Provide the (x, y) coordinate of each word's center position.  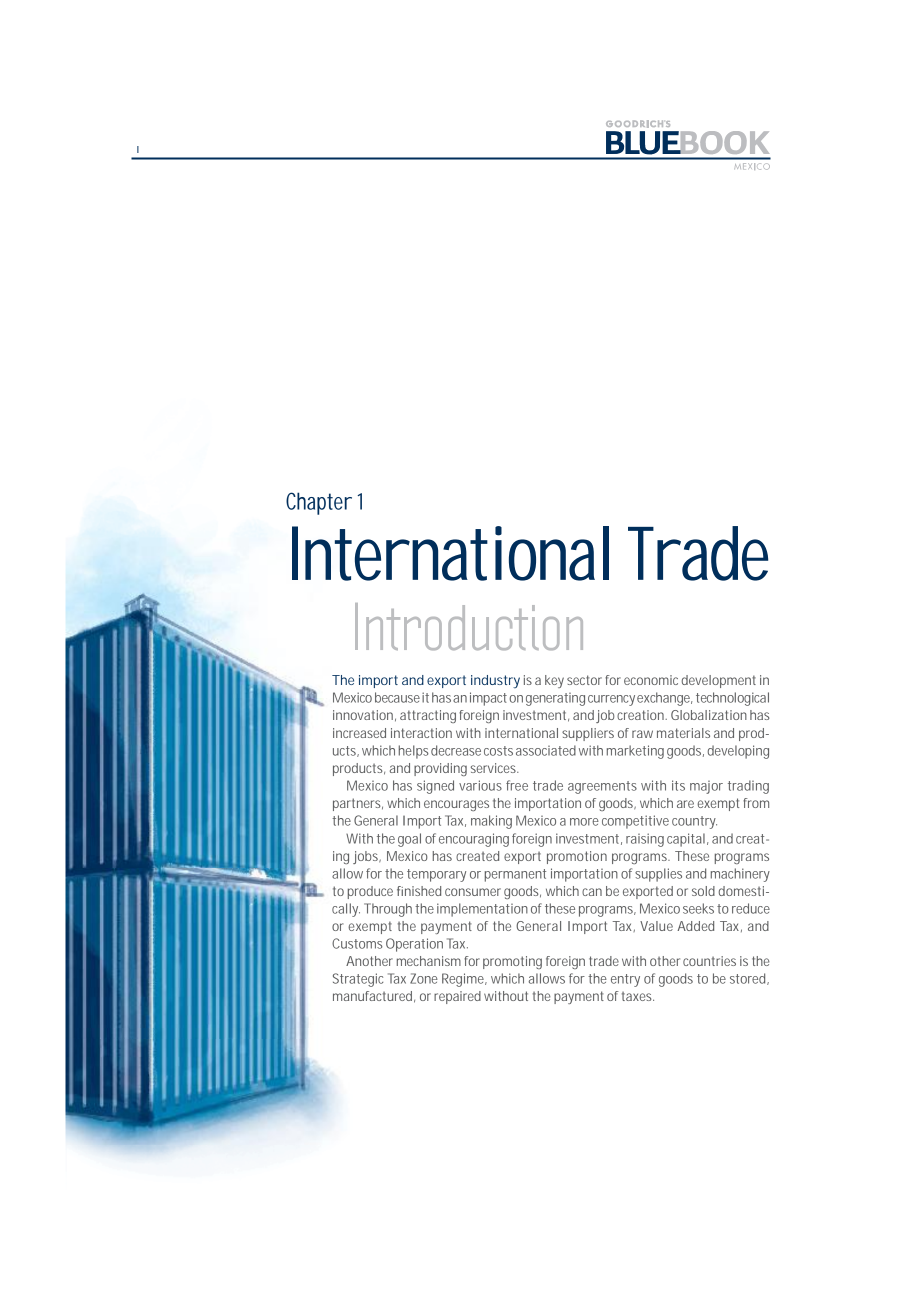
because (397, 697)
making (491, 822)
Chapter (319, 503)
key (554, 681)
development (719, 681)
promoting (512, 962)
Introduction (469, 626)
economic (651, 680)
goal (409, 840)
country (694, 822)
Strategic (358, 980)
